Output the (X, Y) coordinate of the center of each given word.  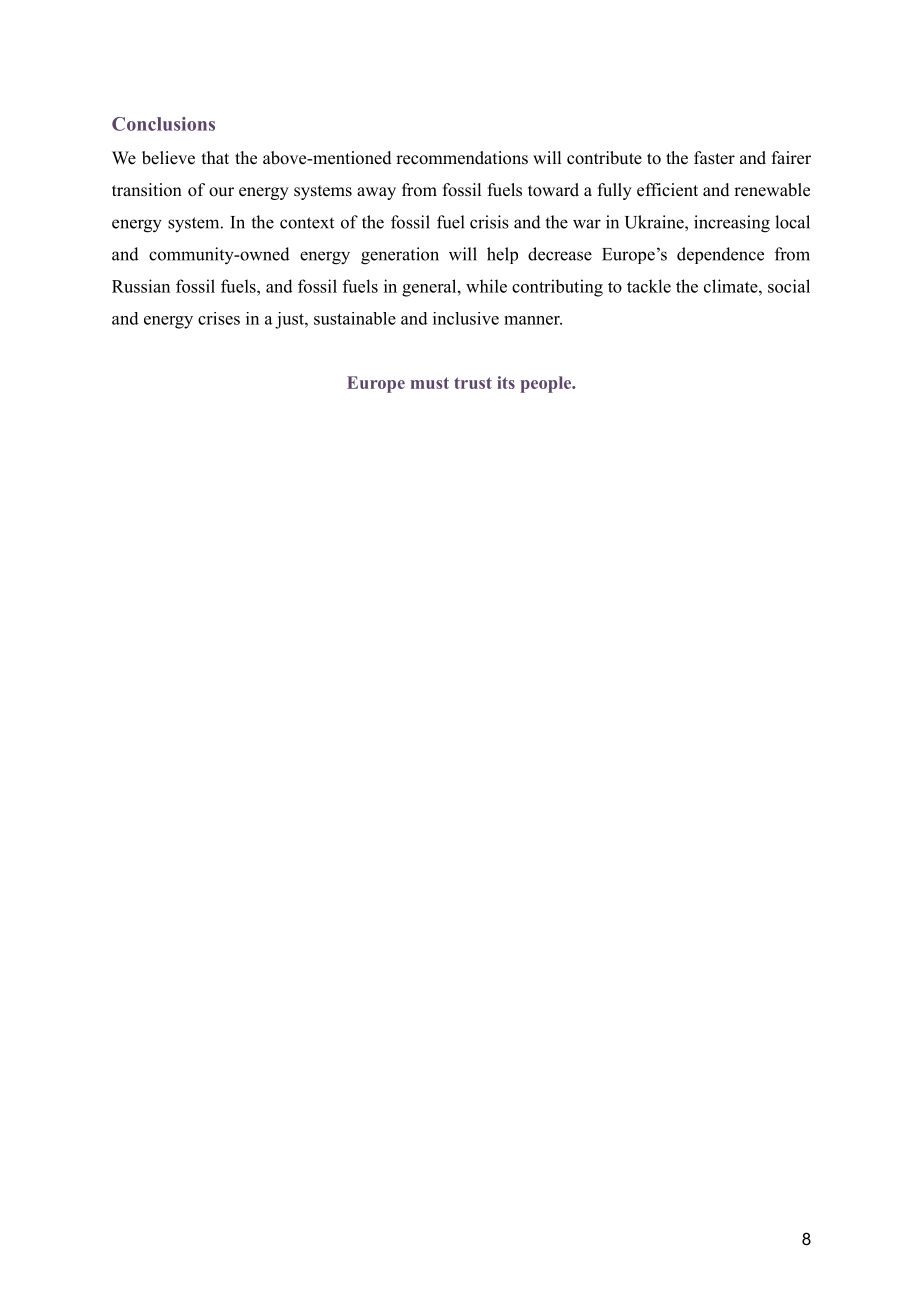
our (221, 192)
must (430, 383)
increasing (732, 224)
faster (714, 158)
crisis (489, 222)
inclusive (466, 318)
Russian (141, 286)
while (486, 286)
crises (219, 318)
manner (533, 320)
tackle (649, 286)
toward (553, 190)
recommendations (462, 158)
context (307, 223)
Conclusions (163, 124)
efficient (667, 190)
